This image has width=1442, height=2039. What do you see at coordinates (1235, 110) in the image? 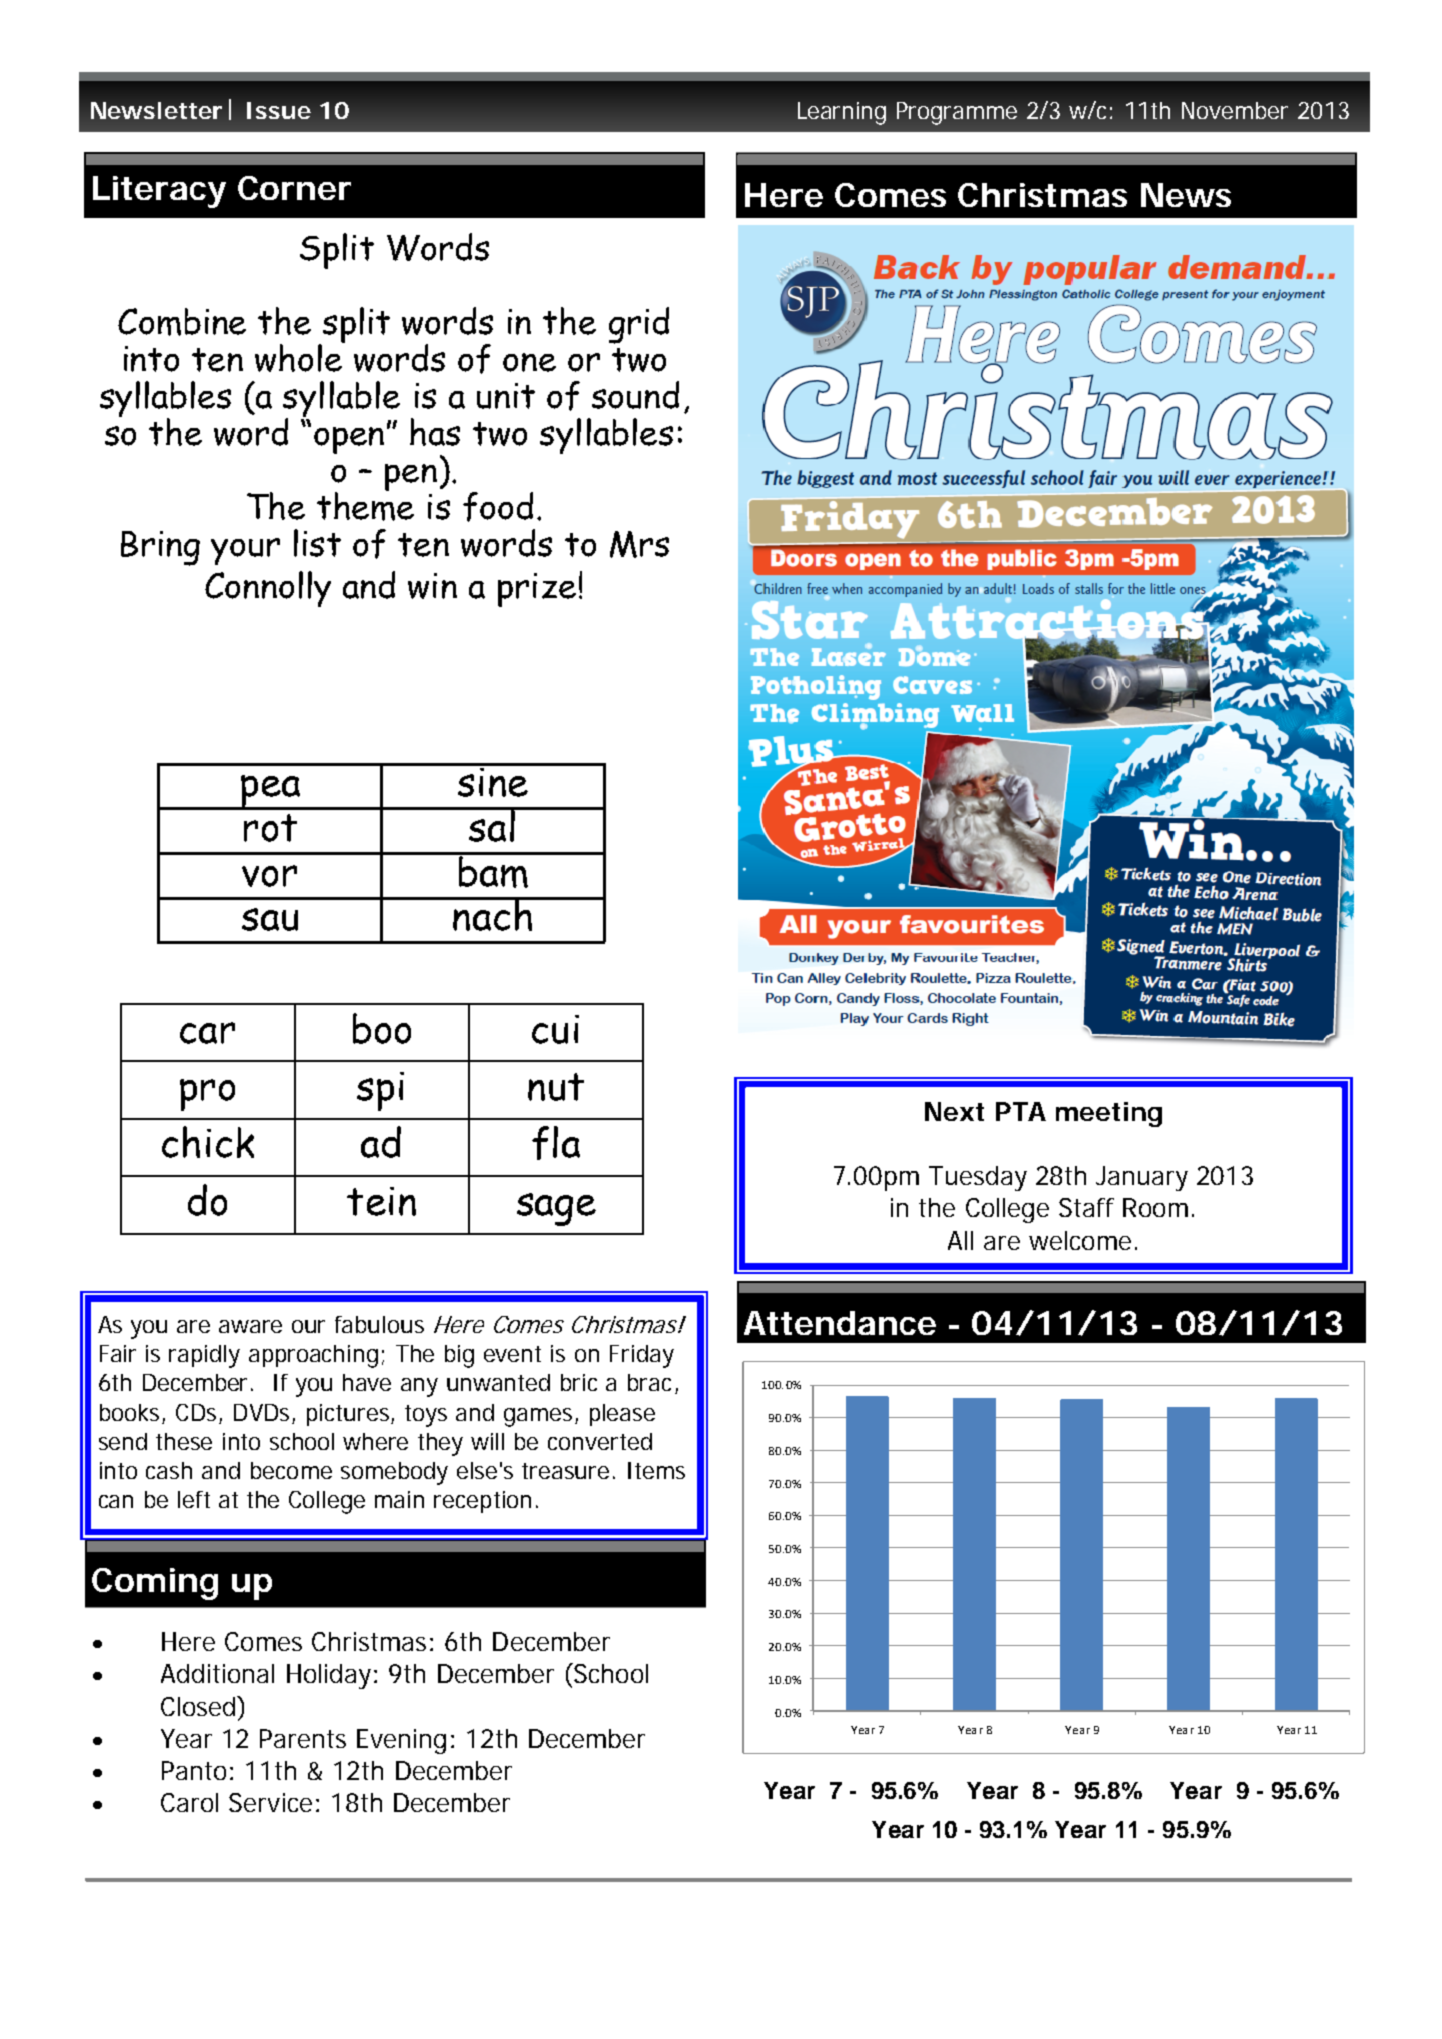
I see `November` at bounding box center [1235, 110].
